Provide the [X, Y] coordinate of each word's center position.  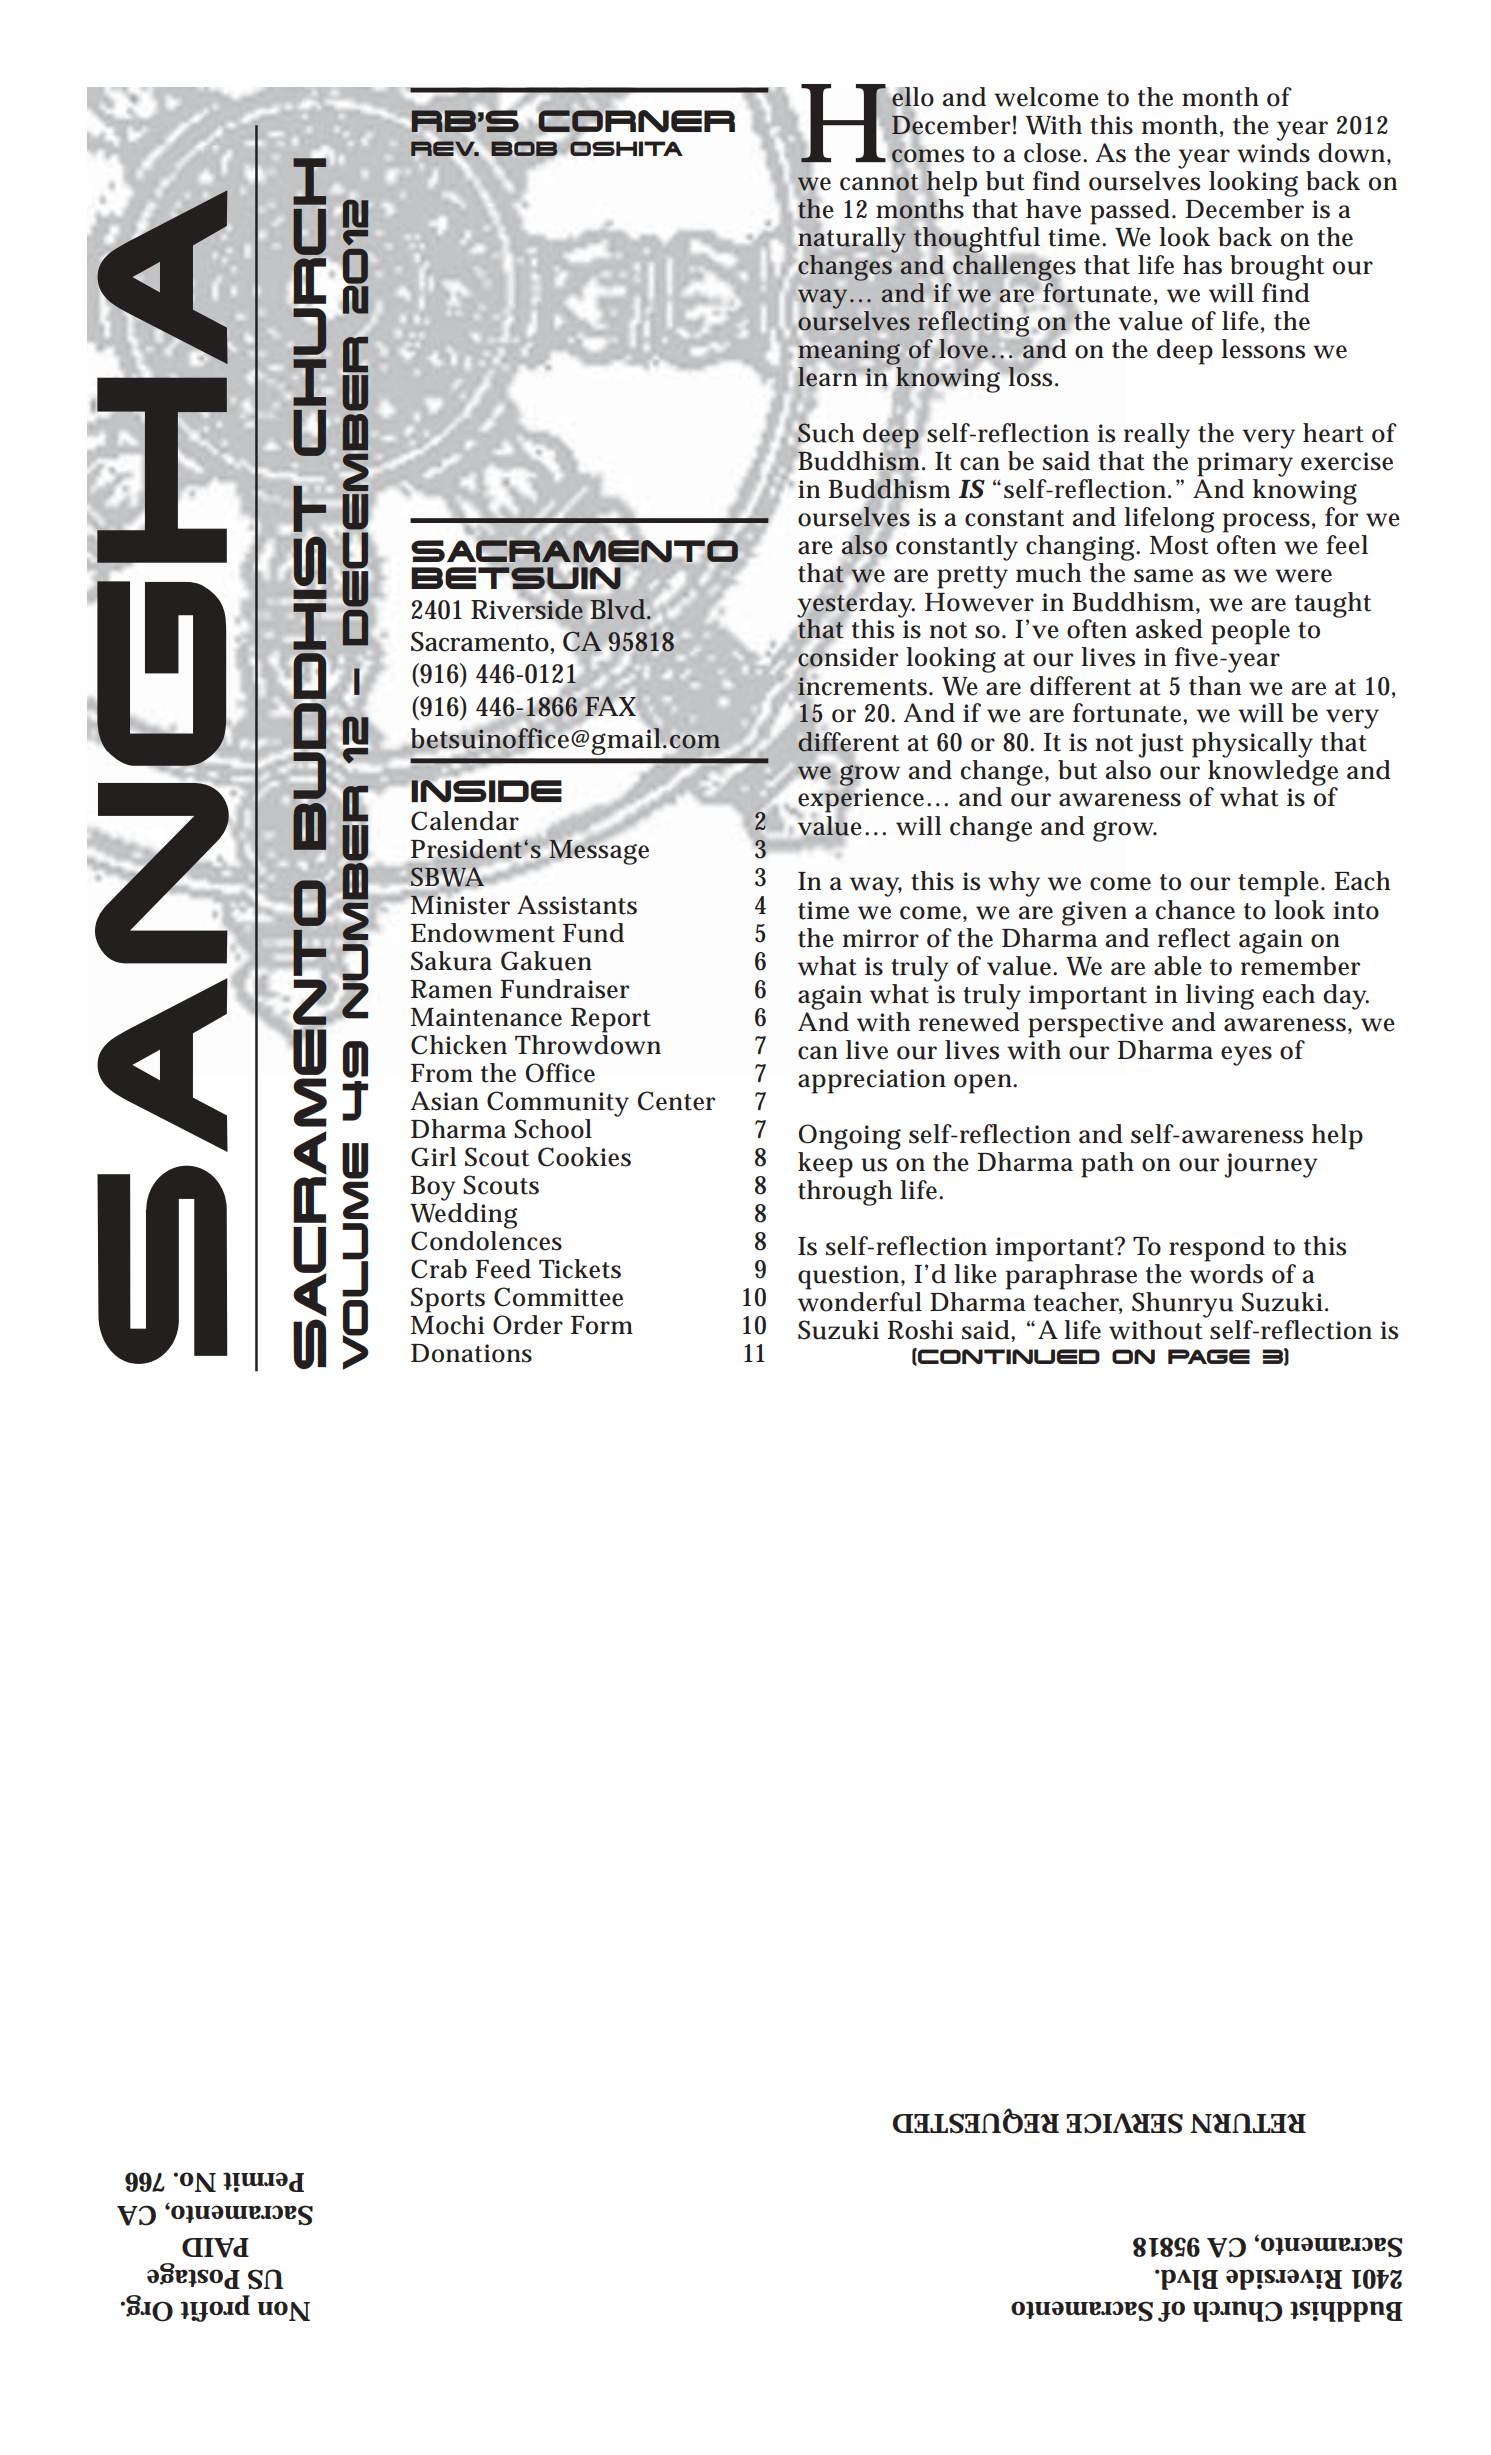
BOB [525, 149]
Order [528, 1325]
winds [1273, 153]
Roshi [920, 1330]
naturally [852, 239]
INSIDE [486, 790]
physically [1252, 745]
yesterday [856, 604]
